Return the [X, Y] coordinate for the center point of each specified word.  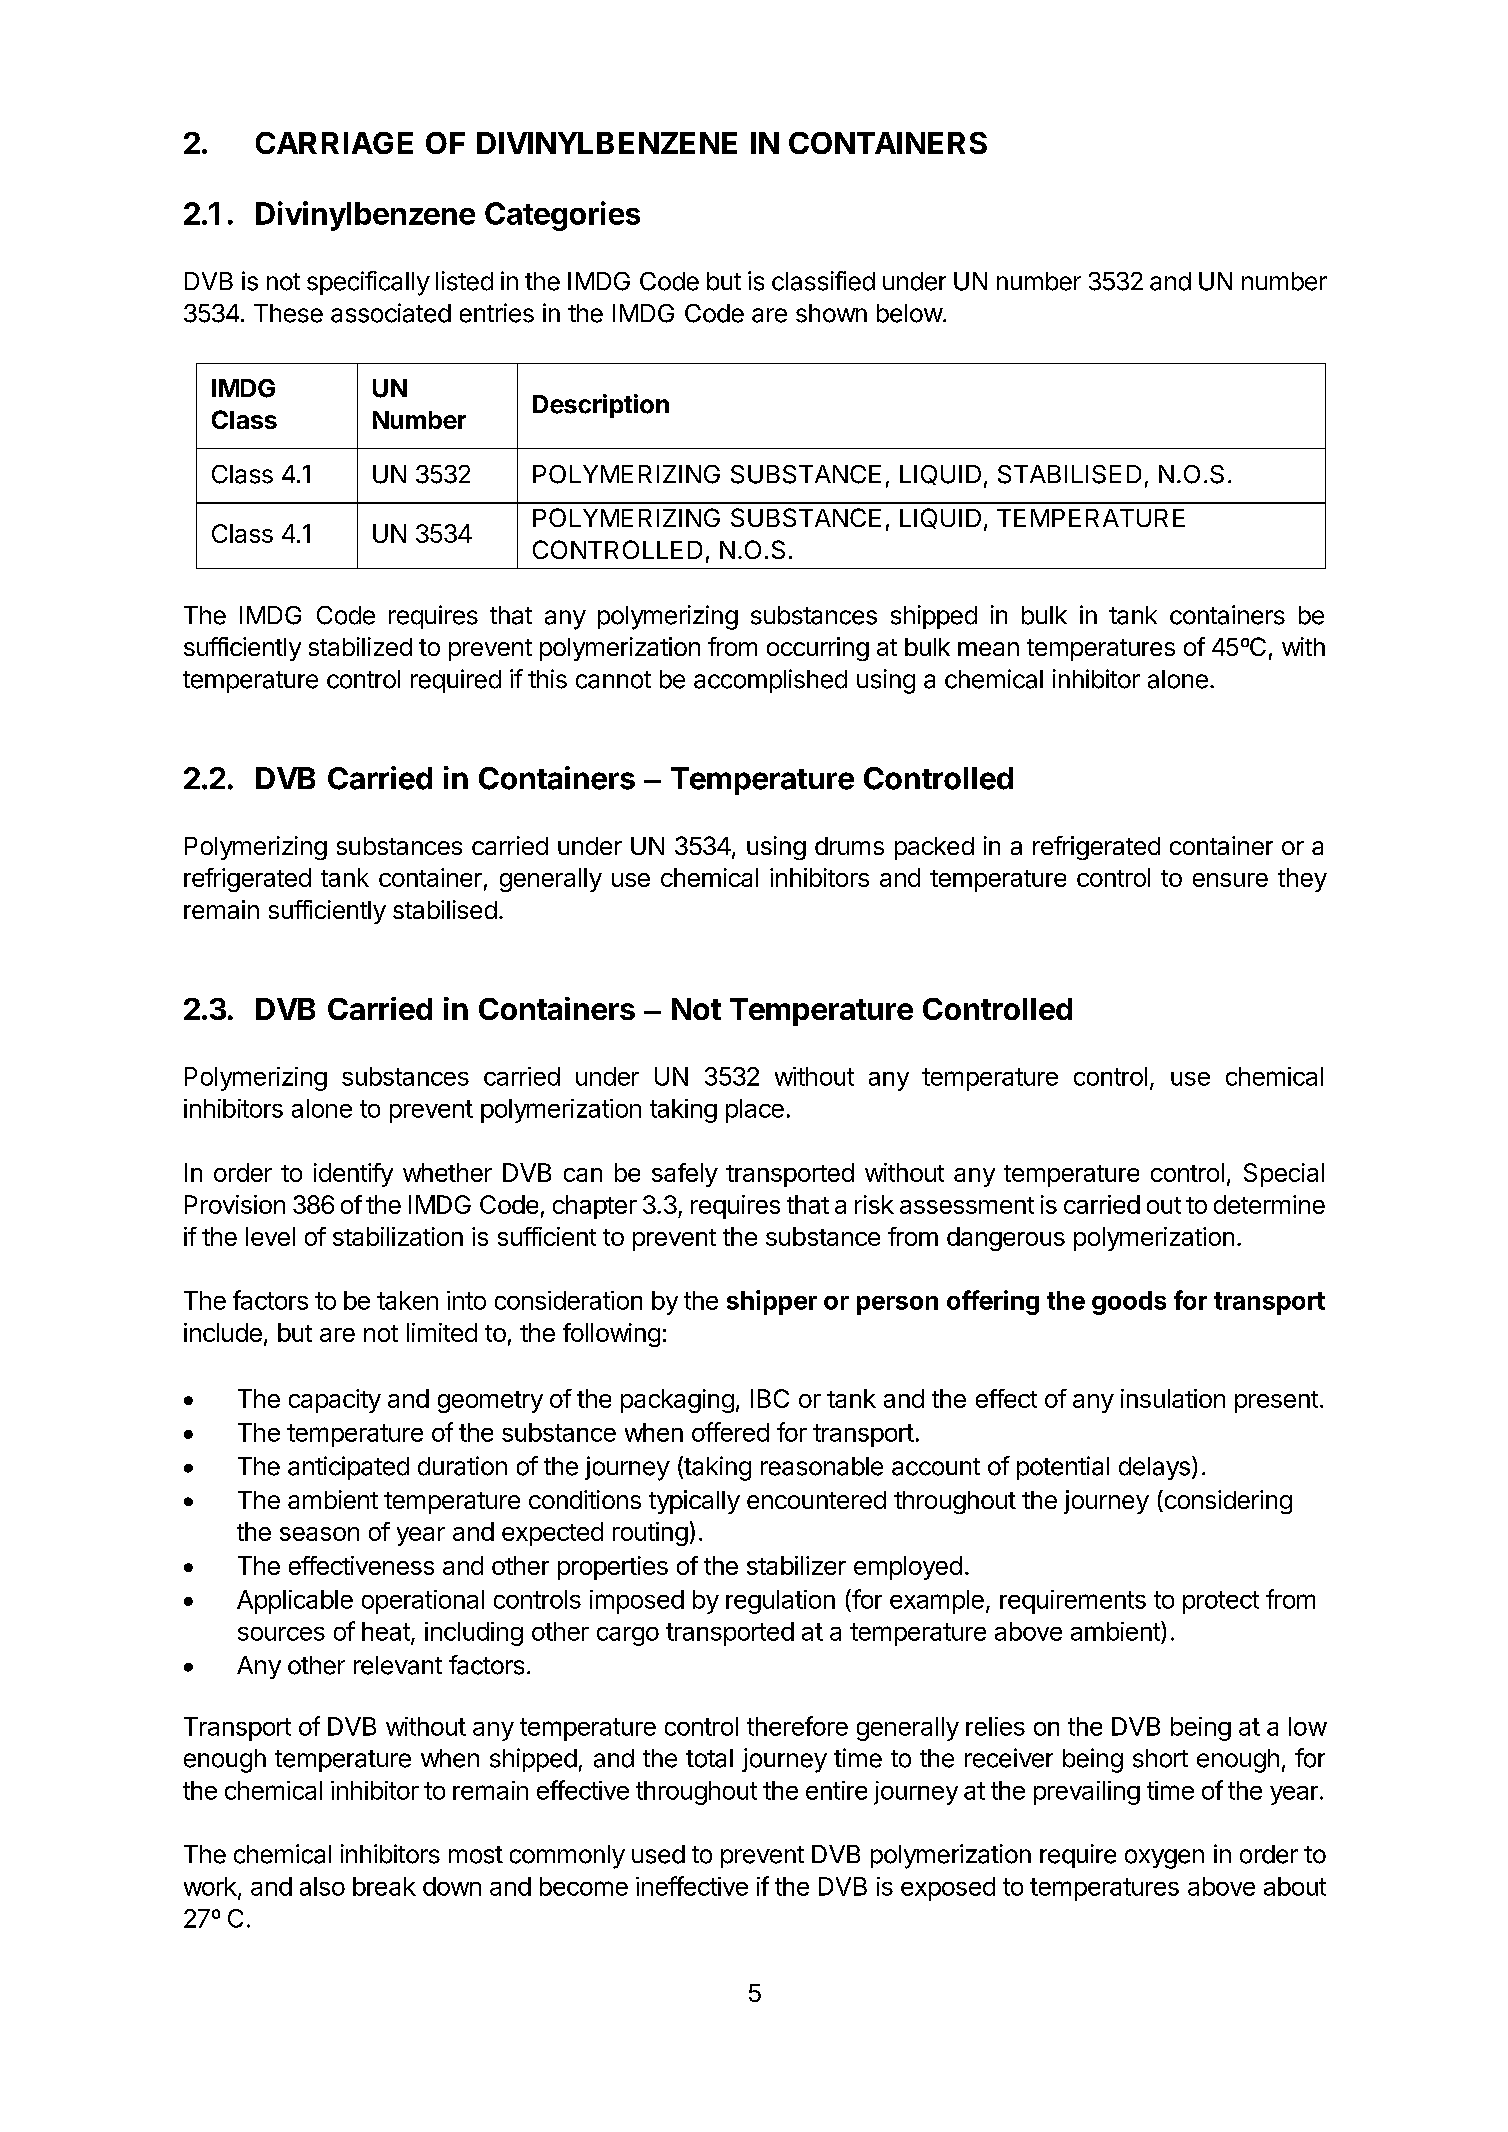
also [322, 1886]
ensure [1230, 880]
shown [831, 313]
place [755, 1111]
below [910, 313]
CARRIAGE [334, 143]
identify [353, 1175]
